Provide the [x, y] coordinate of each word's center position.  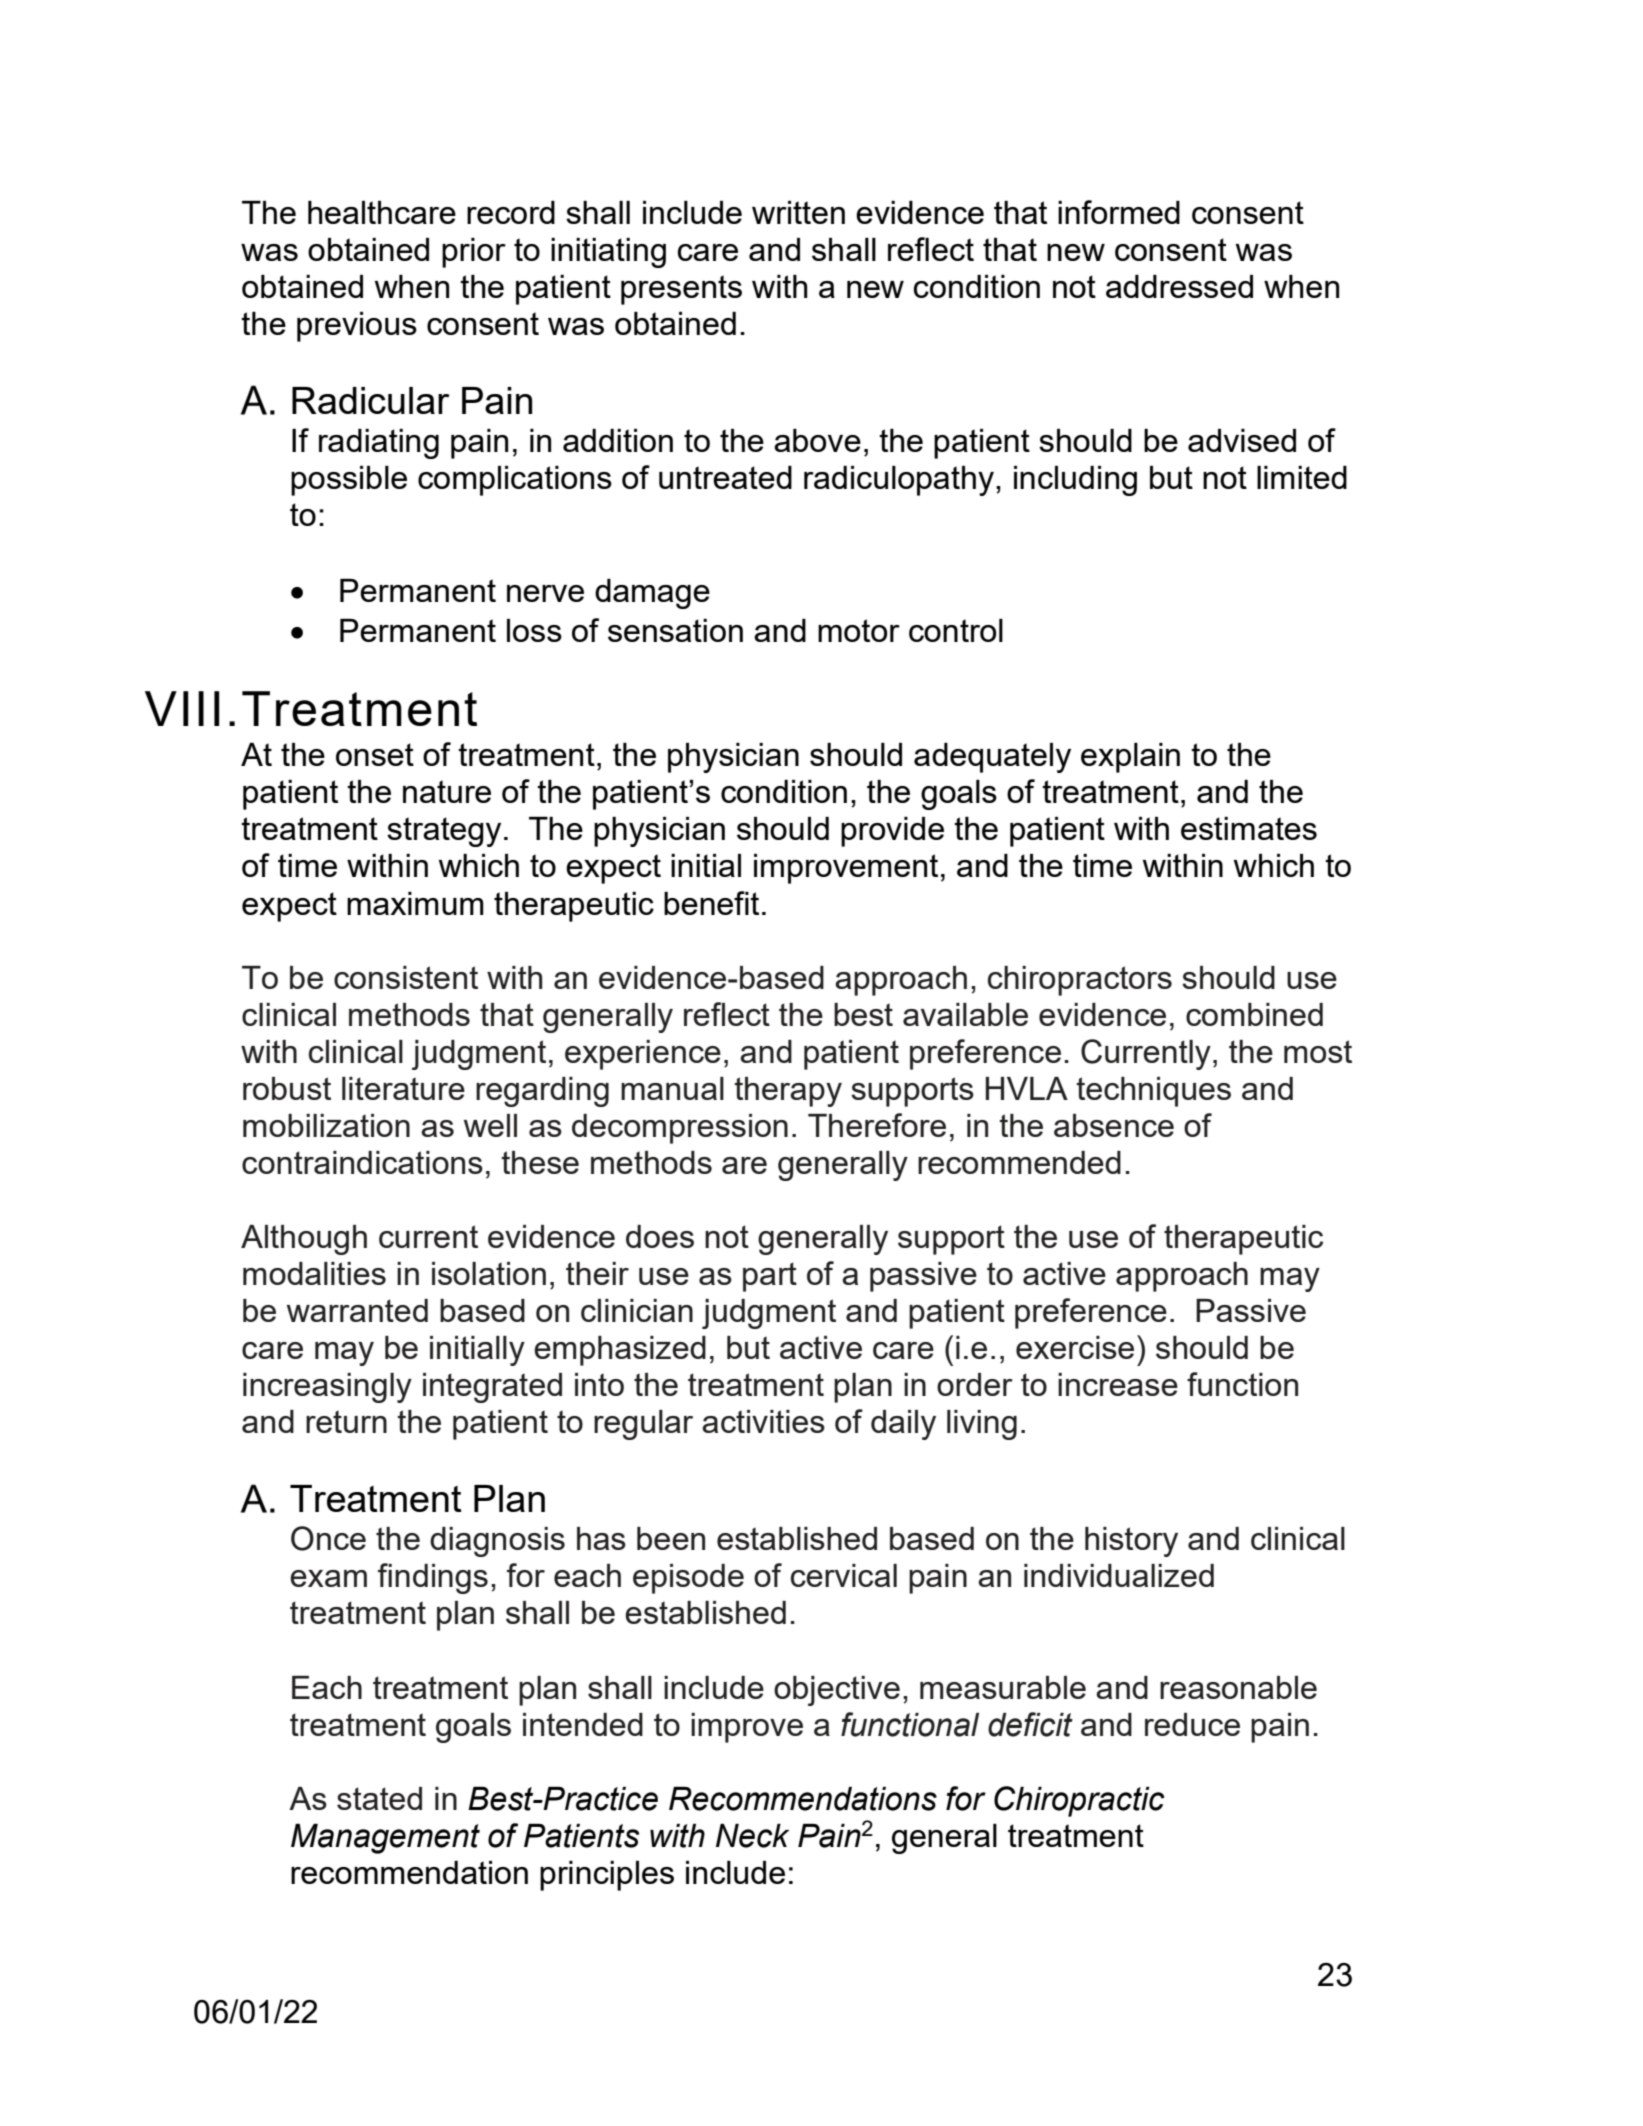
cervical [844, 1575]
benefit [711, 903]
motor [859, 630]
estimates [1249, 828]
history [1131, 1542]
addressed [1179, 286]
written [798, 212]
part [770, 1277]
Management [385, 1839]
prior [474, 253]
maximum [415, 903]
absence [1114, 1125]
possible [349, 481]
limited [1302, 477]
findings [433, 1578]
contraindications [362, 1162]
